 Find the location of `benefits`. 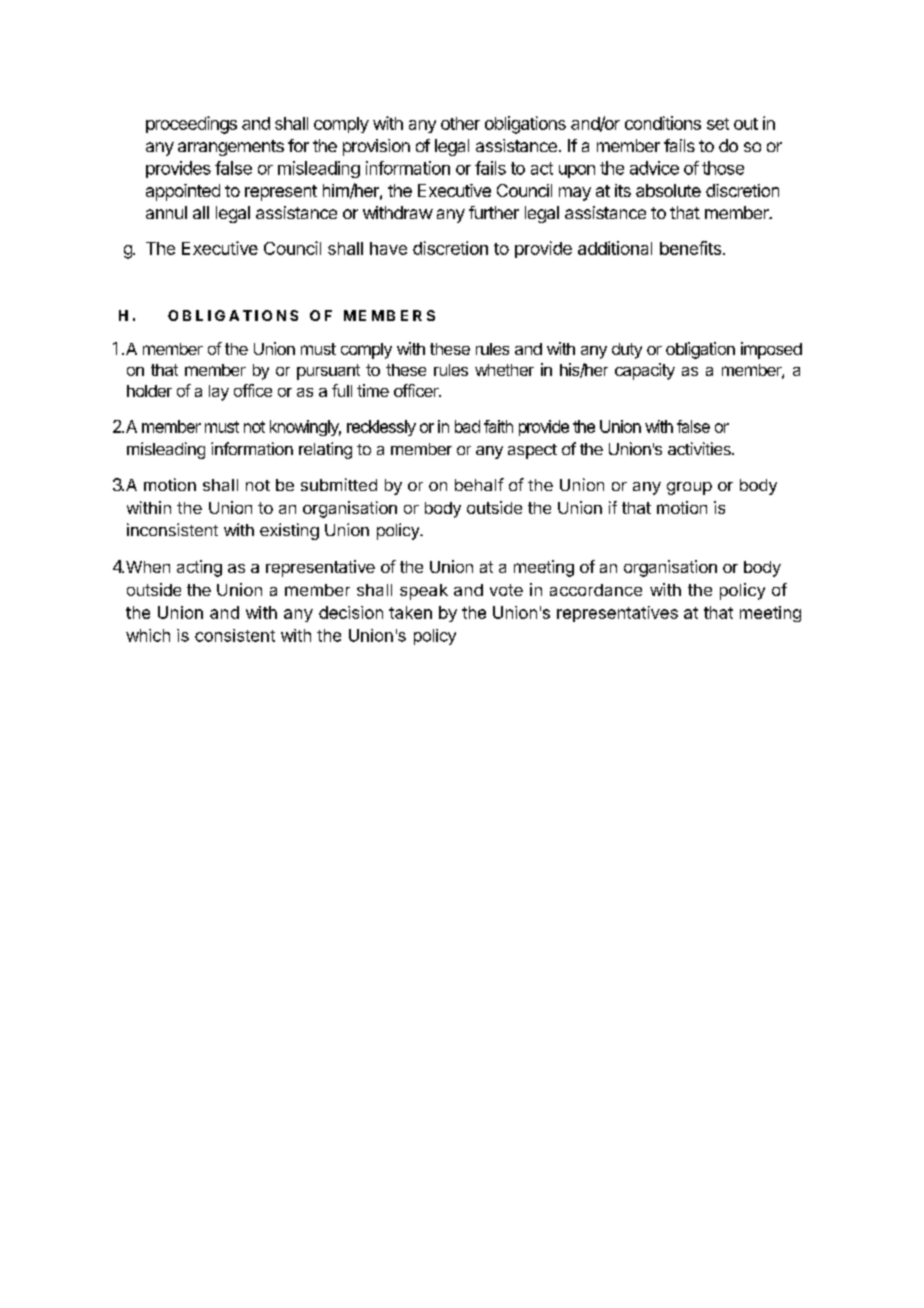

benefits is located at coordinates (690, 248).
